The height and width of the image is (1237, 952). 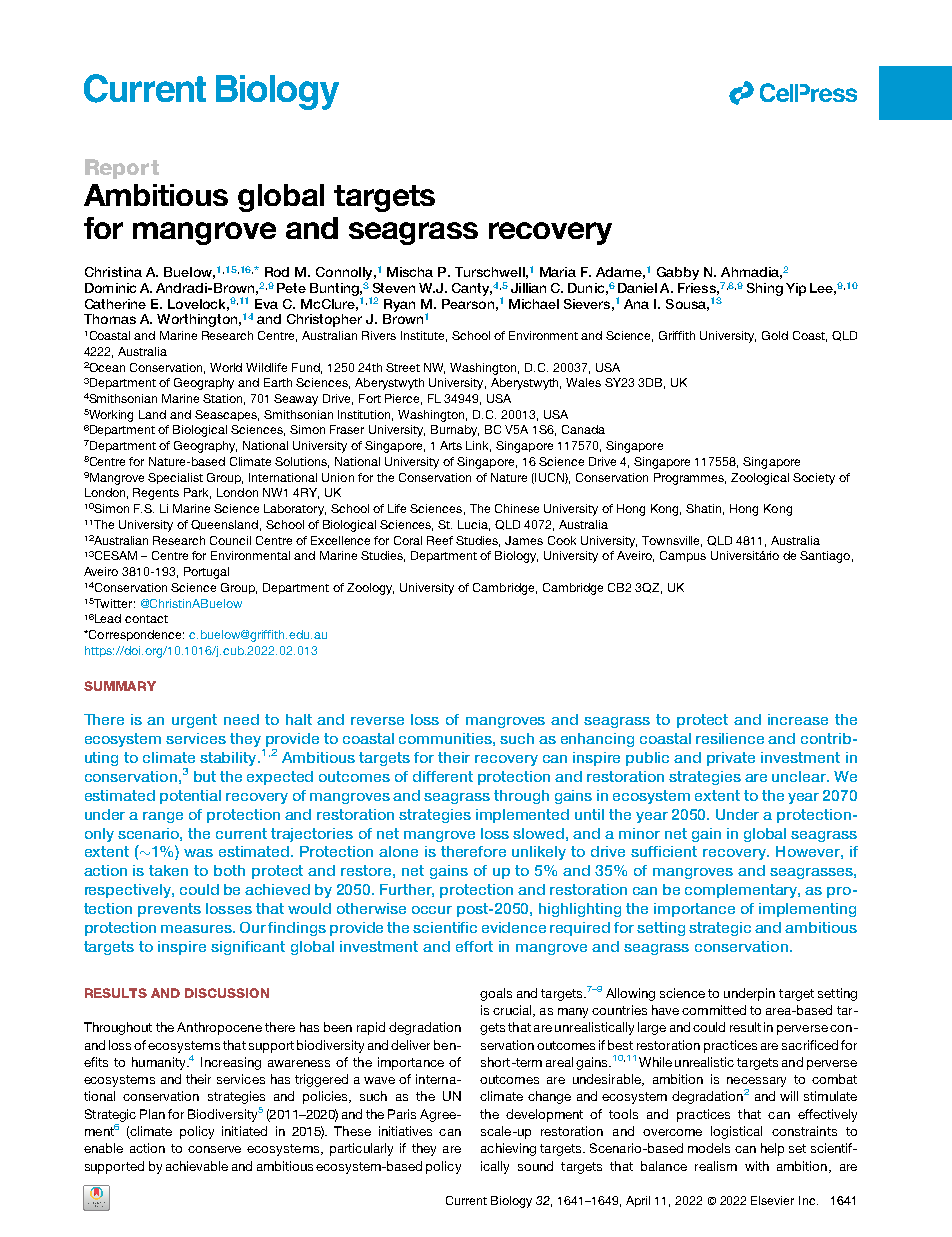 What do you see at coordinates (197, 1166) in the image?
I see `achievable` at bounding box center [197, 1166].
